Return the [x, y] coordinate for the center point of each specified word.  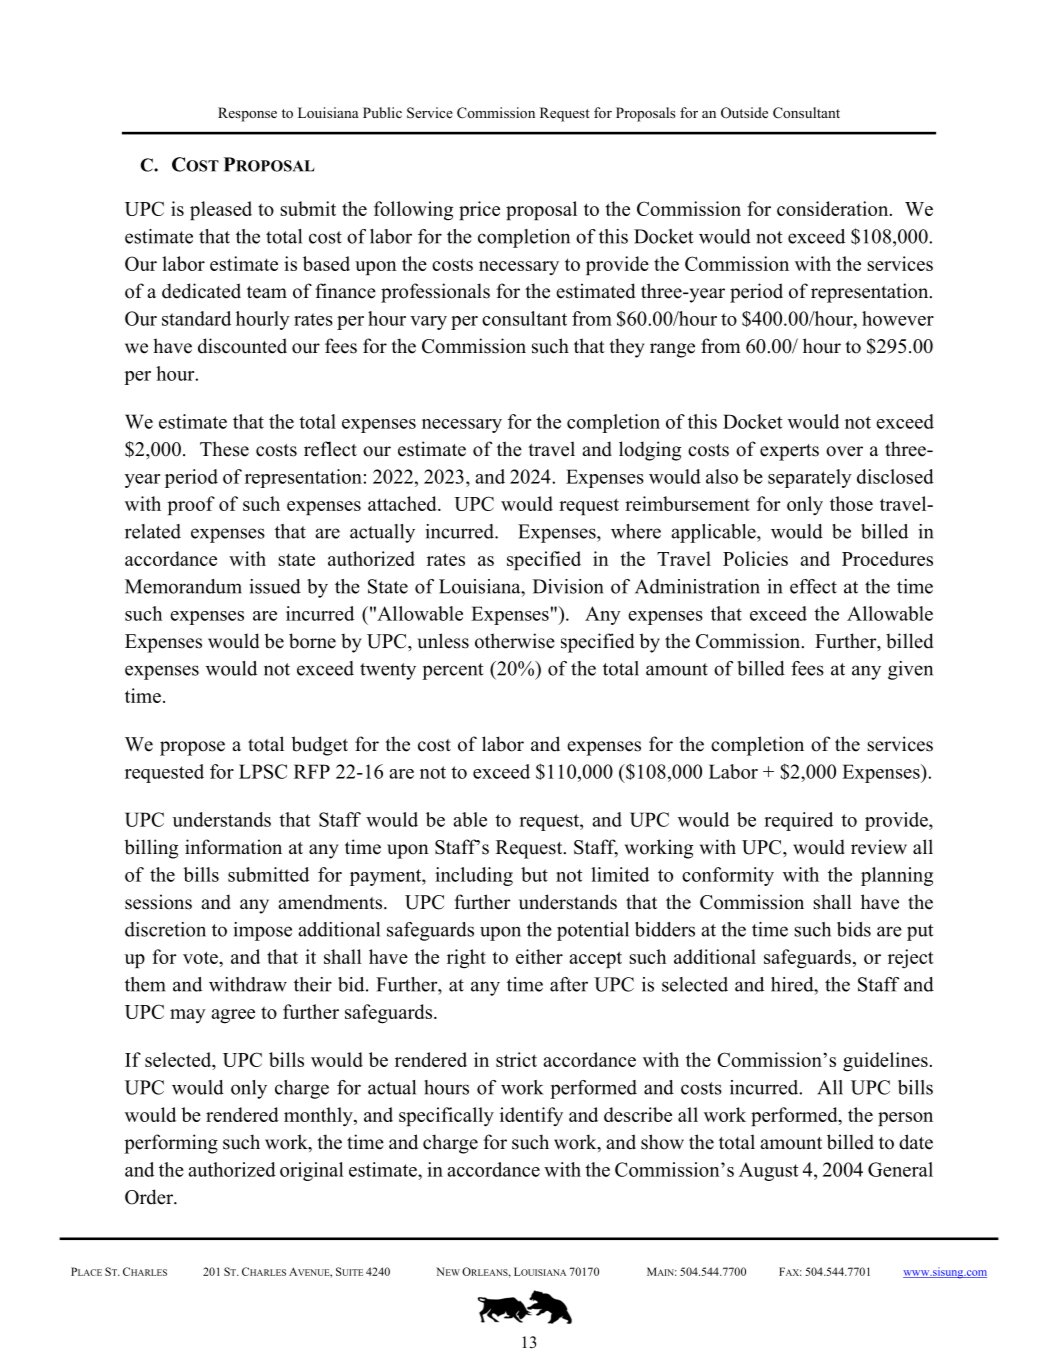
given [910, 670]
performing [171, 1144]
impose [263, 931]
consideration [834, 208]
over [844, 451]
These [224, 449]
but [534, 874]
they [627, 348]
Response [247, 114]
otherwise [515, 641]
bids [854, 929]
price [479, 210]
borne [312, 641]
